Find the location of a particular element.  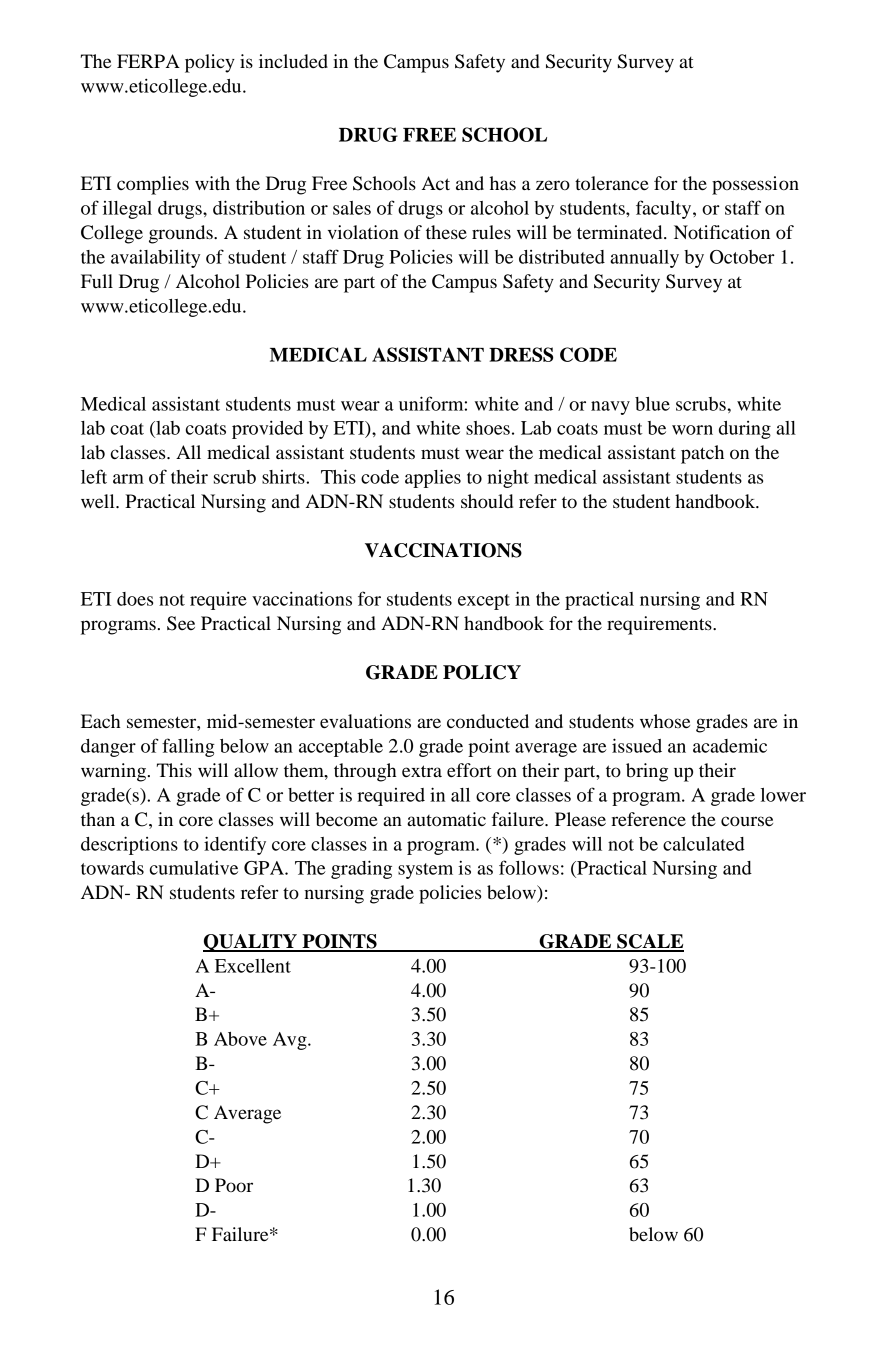

possession is located at coordinates (755, 185).
